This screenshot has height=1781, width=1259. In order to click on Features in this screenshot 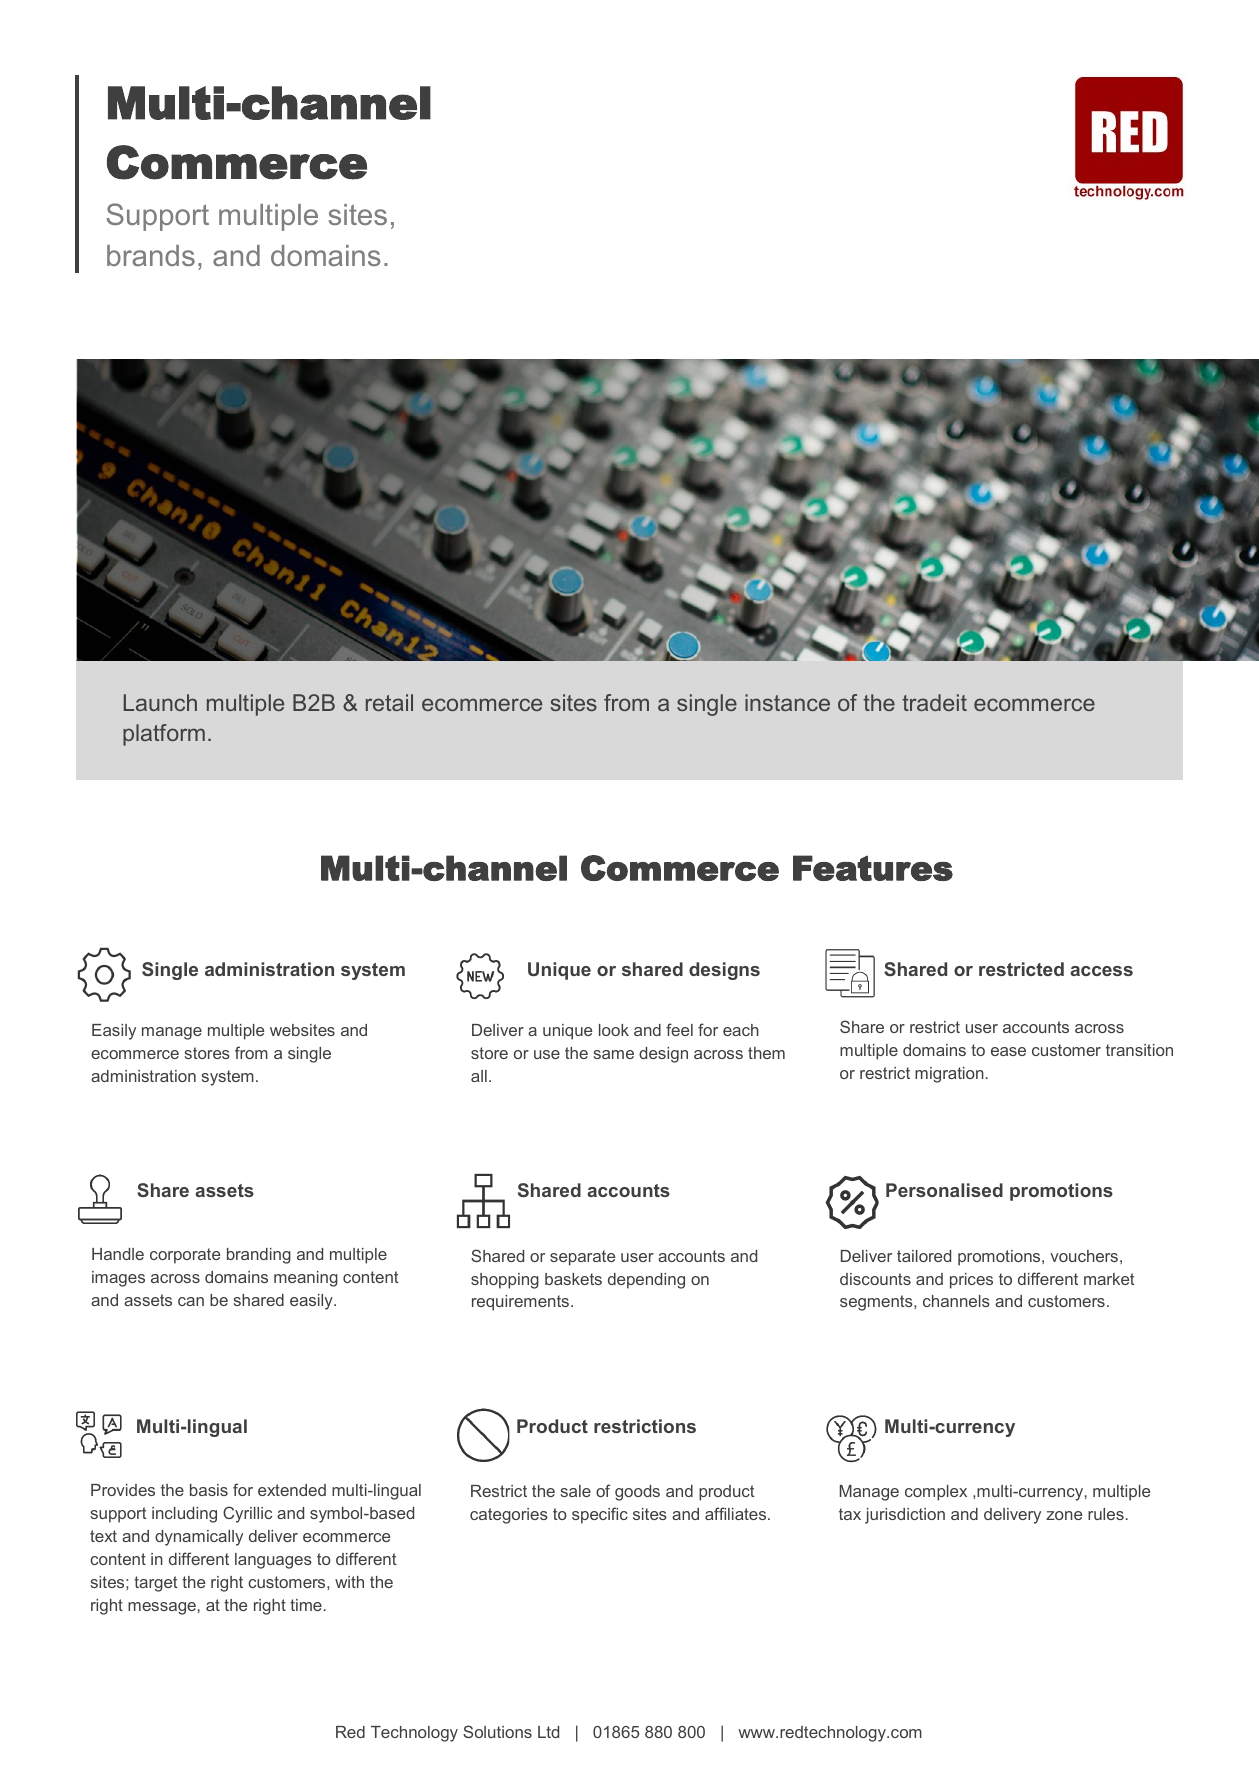, I will do `click(873, 868)`.
